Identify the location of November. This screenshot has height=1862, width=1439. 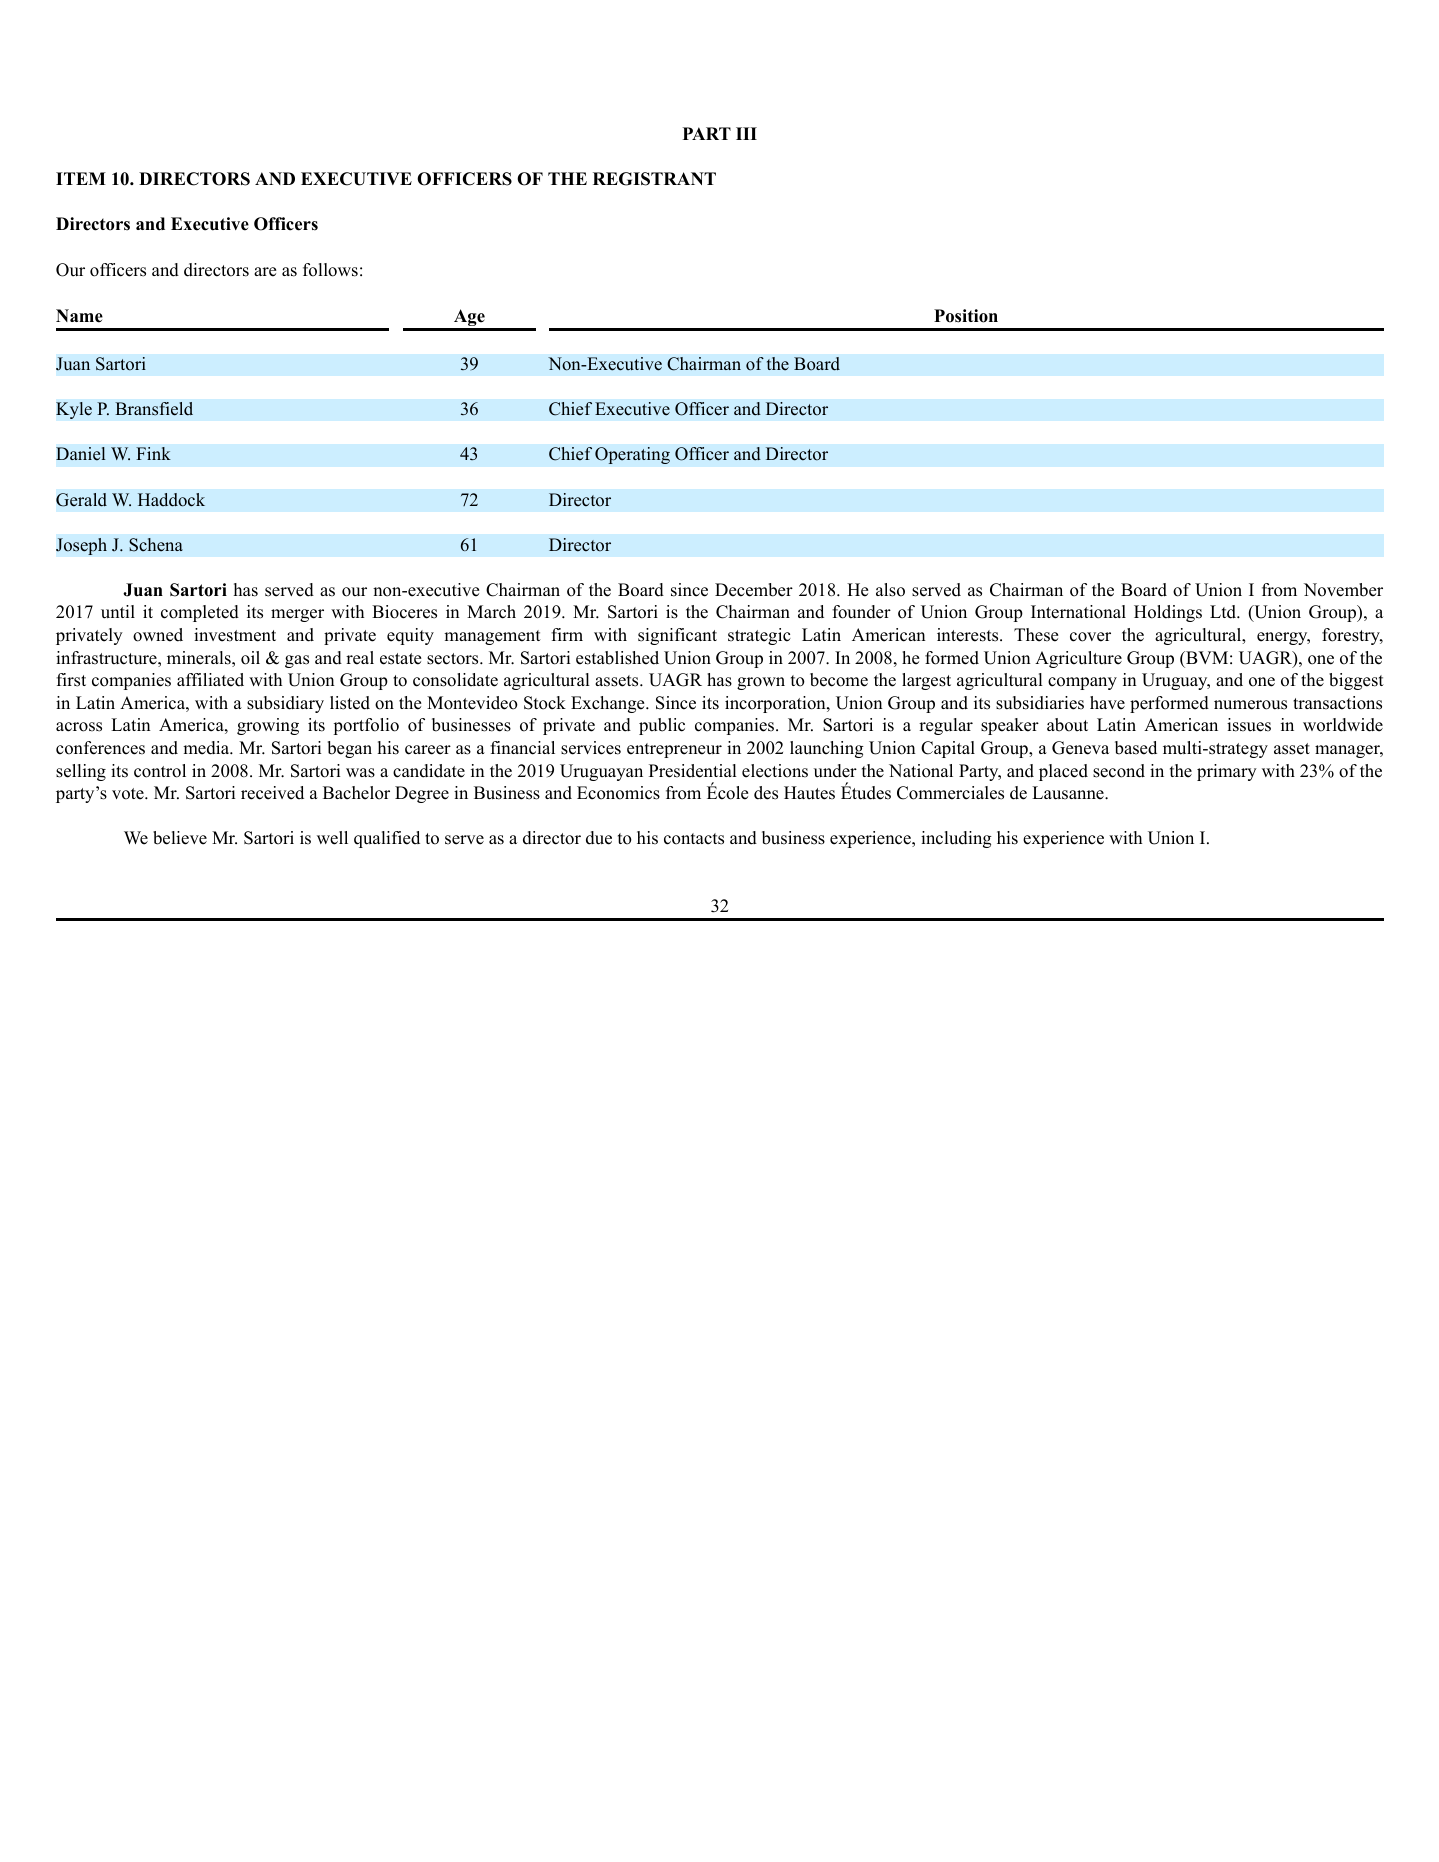
(1343, 590).
